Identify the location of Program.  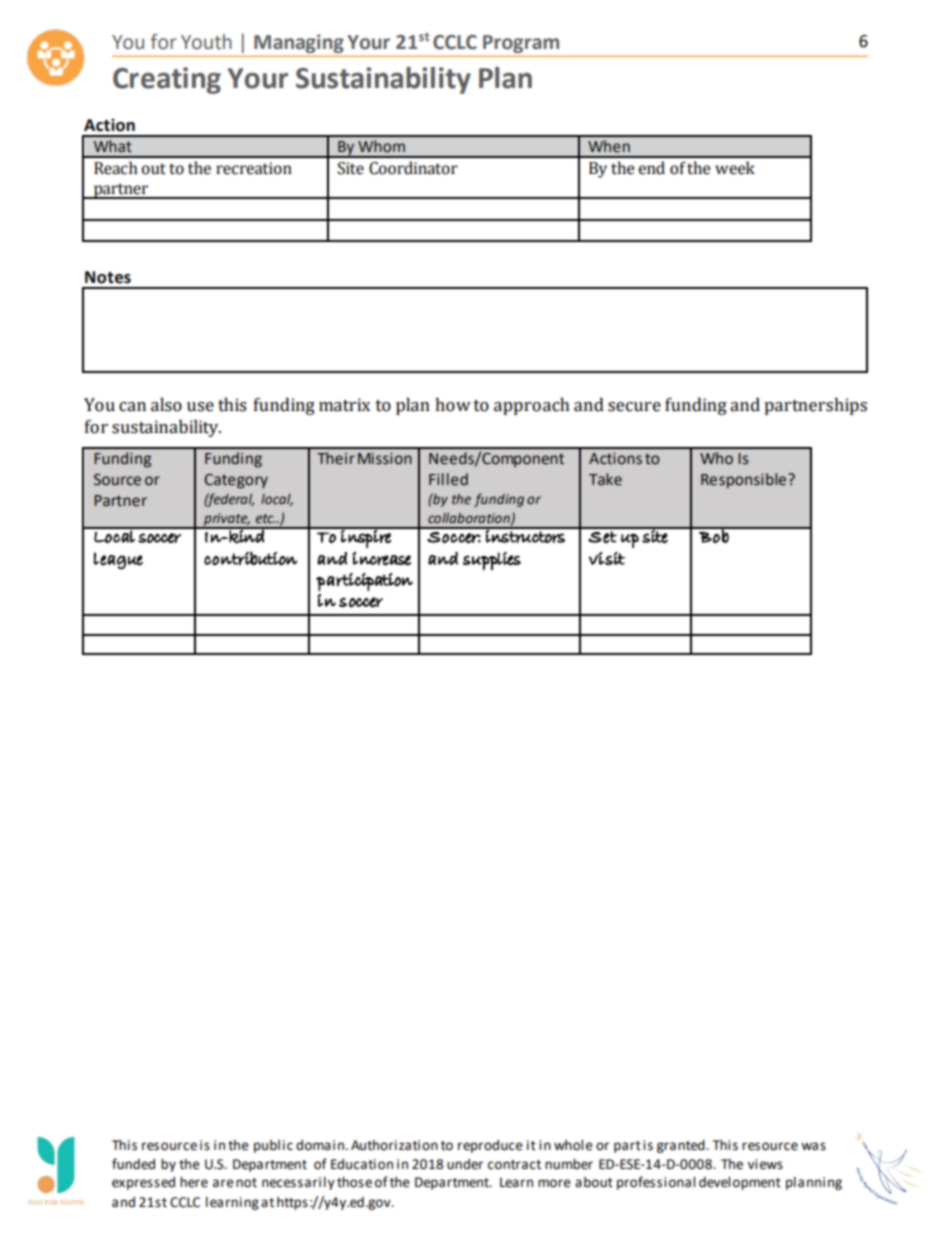
(521, 44).
